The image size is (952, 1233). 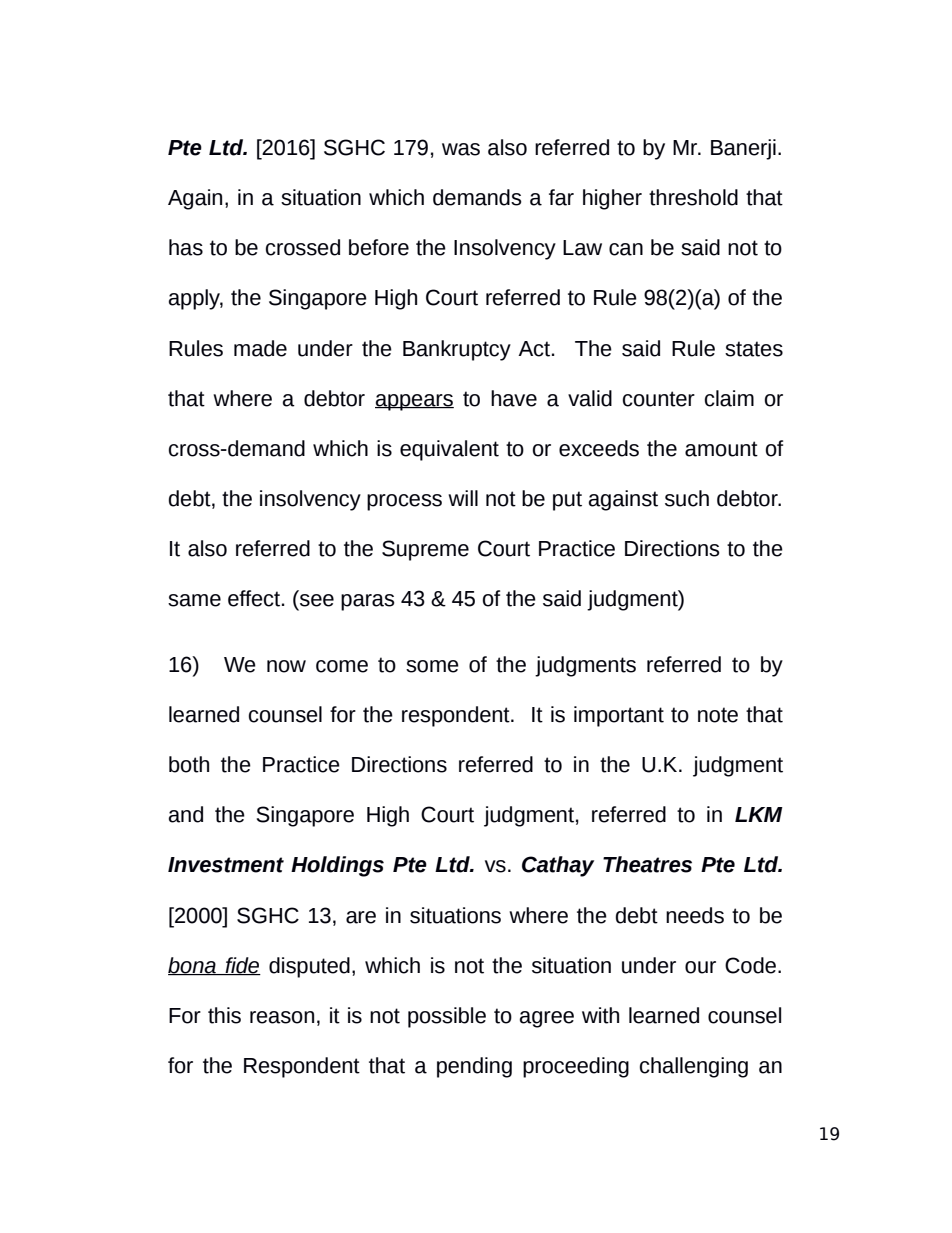 What do you see at coordinates (186, 247) in the image?
I see `has` at bounding box center [186, 247].
